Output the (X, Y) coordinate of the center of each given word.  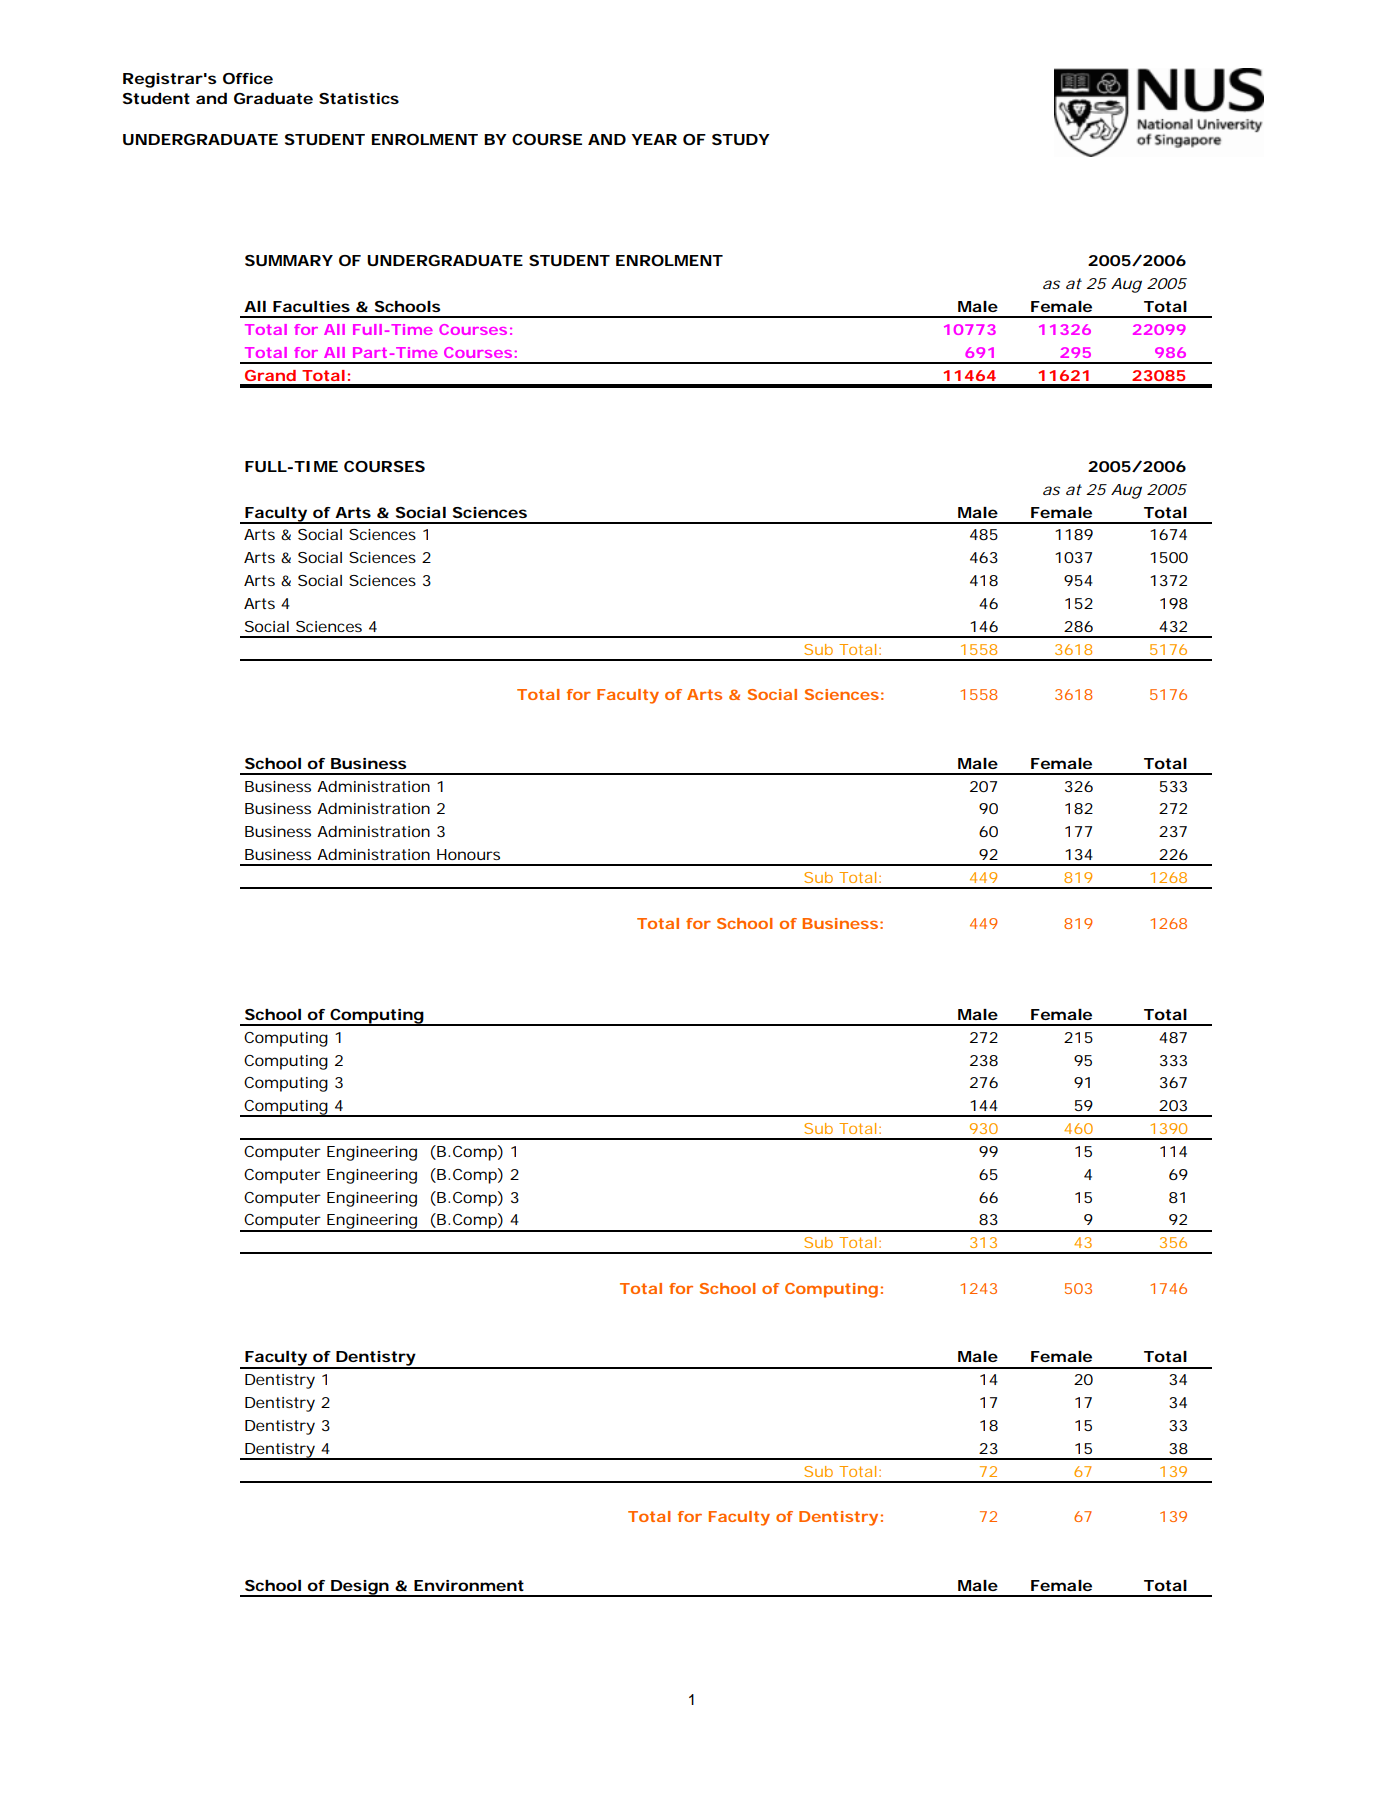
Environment (469, 1585)
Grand (270, 375)
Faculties (311, 306)
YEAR (654, 139)
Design (360, 1588)
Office (248, 78)
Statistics (359, 98)
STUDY (741, 139)
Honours (468, 854)
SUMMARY (289, 260)
